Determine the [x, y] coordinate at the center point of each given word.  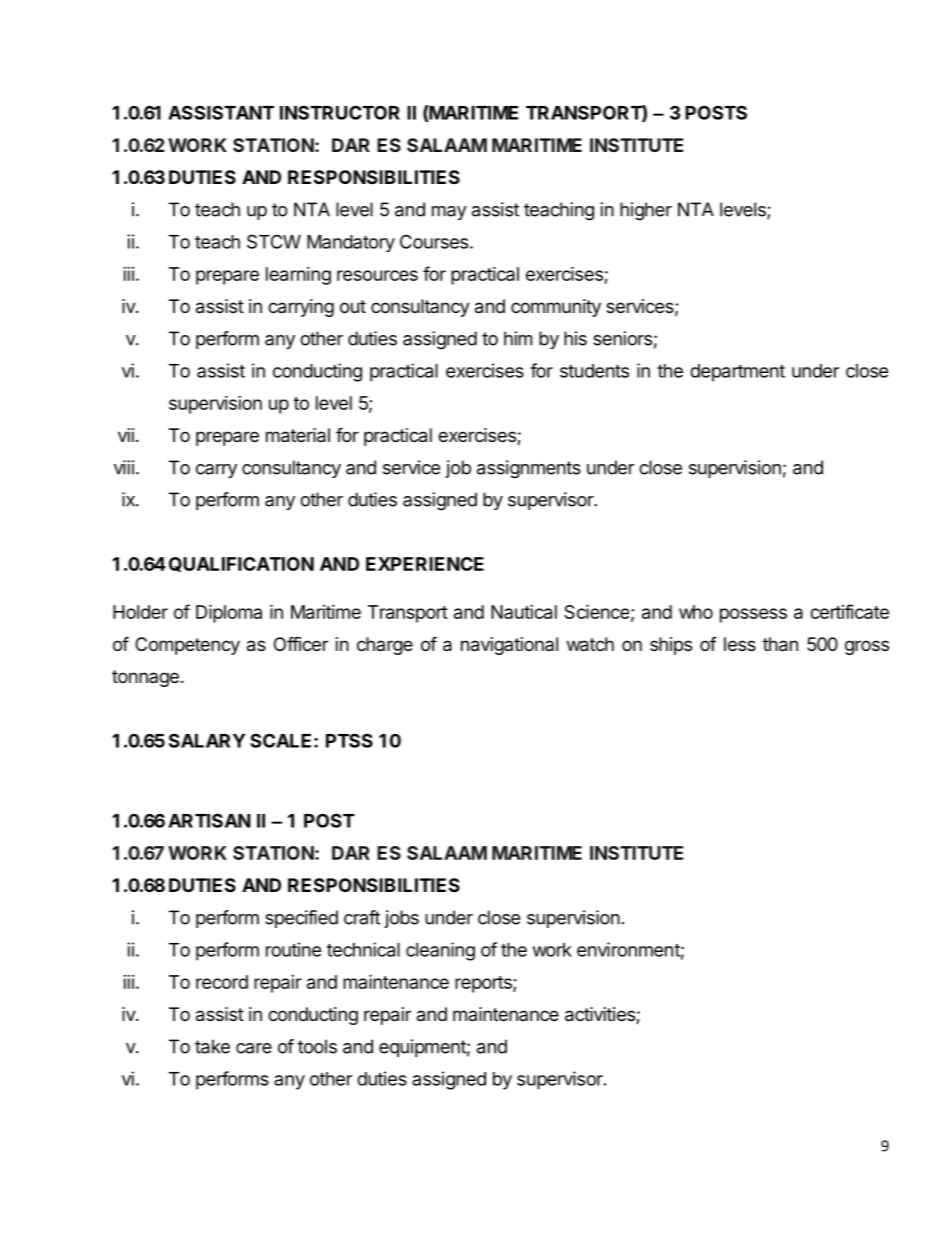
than [780, 644]
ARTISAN [209, 820]
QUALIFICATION [241, 564]
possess [753, 615]
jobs [401, 919]
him [518, 338]
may [449, 213]
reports [484, 984]
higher [646, 211]
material [298, 435]
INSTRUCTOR [340, 112]
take [212, 1046]
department [737, 373]
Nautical [524, 612]
